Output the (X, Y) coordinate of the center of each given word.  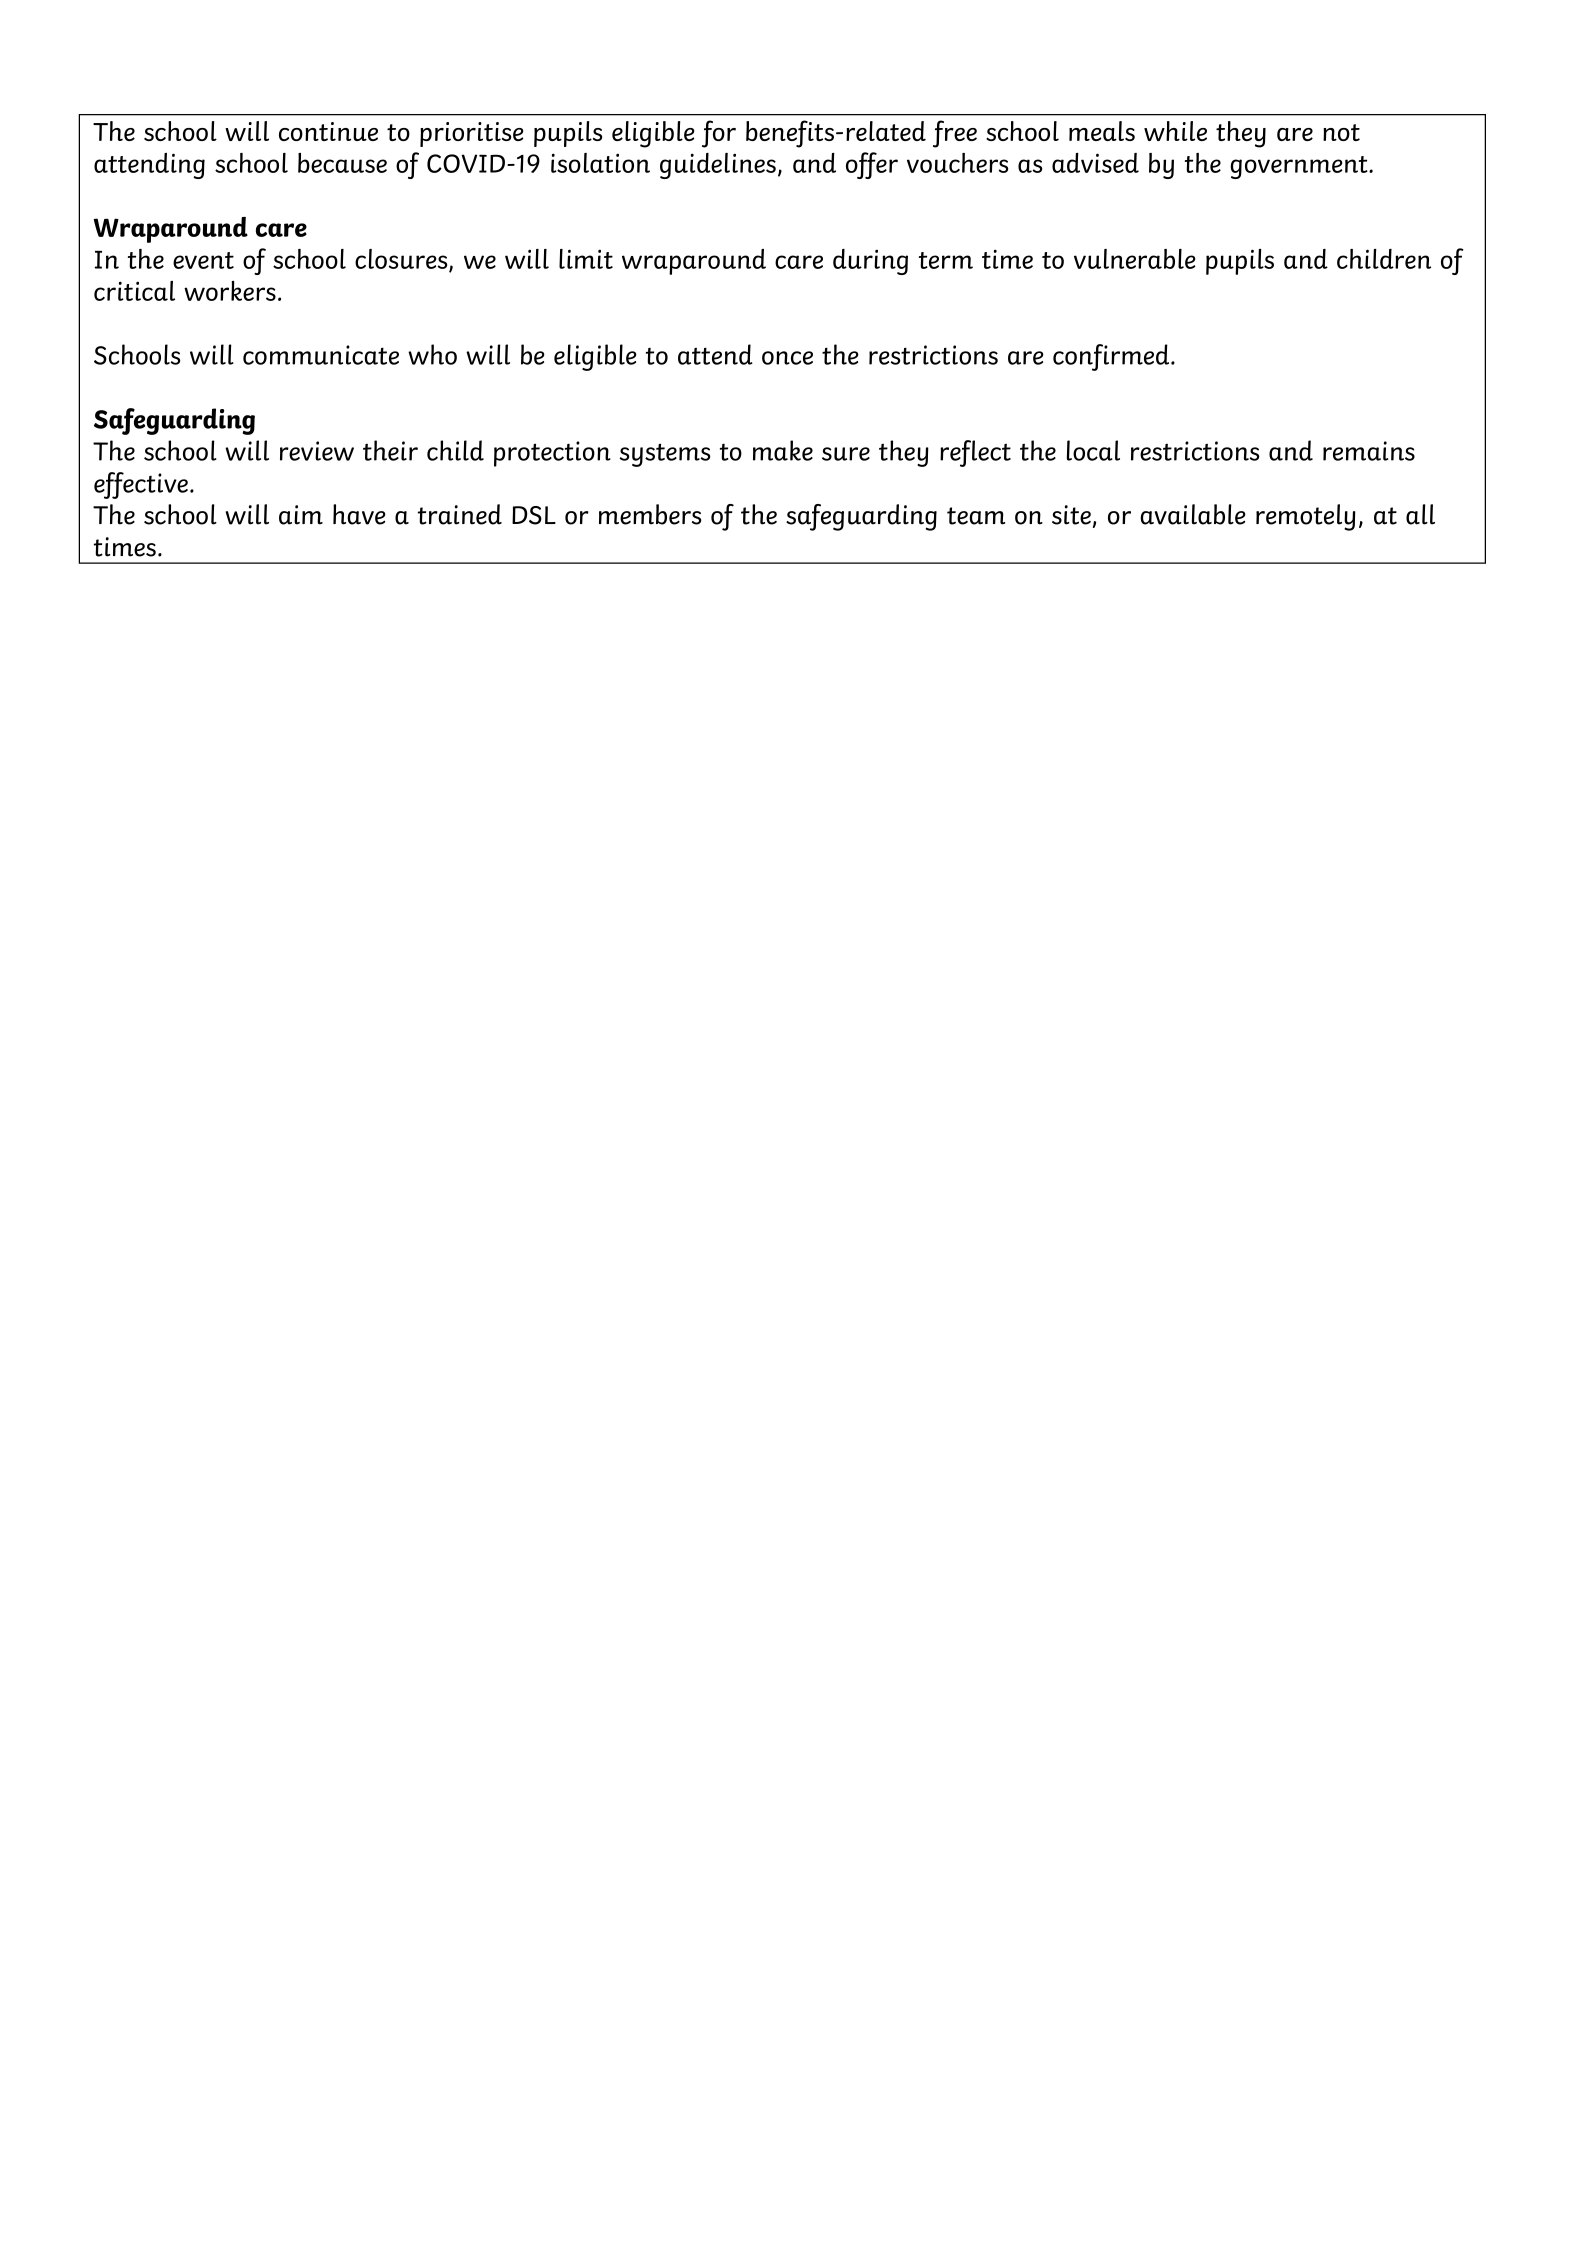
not (1341, 132)
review (317, 451)
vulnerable (1135, 259)
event (203, 260)
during (870, 262)
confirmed (1112, 357)
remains (1369, 451)
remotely (1306, 517)
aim (301, 515)
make (783, 450)
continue (328, 131)
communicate (321, 355)
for (719, 134)
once (787, 358)
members (650, 514)
